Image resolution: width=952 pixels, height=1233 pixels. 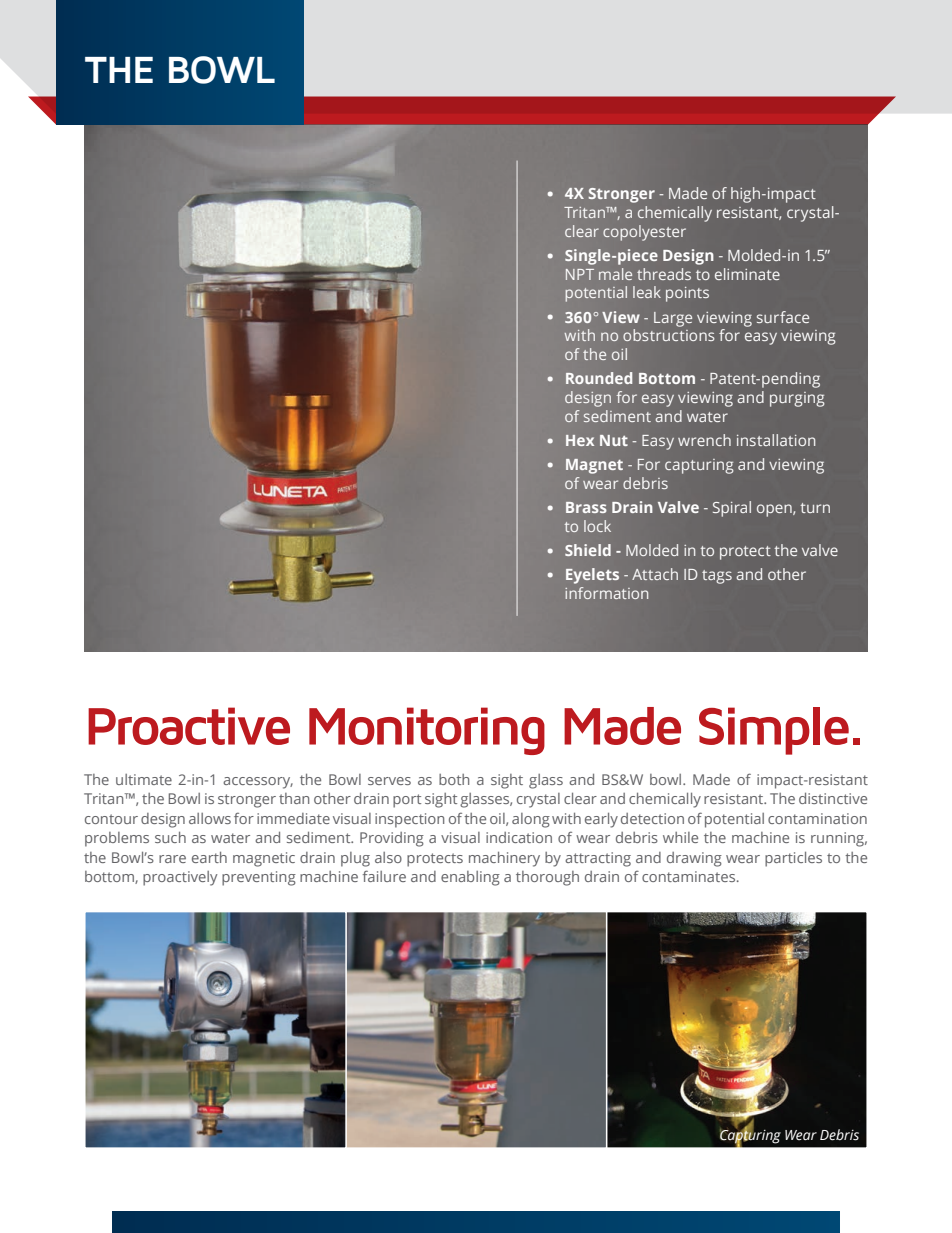 What do you see at coordinates (580, 274) in the page?
I see `NPT` at bounding box center [580, 274].
